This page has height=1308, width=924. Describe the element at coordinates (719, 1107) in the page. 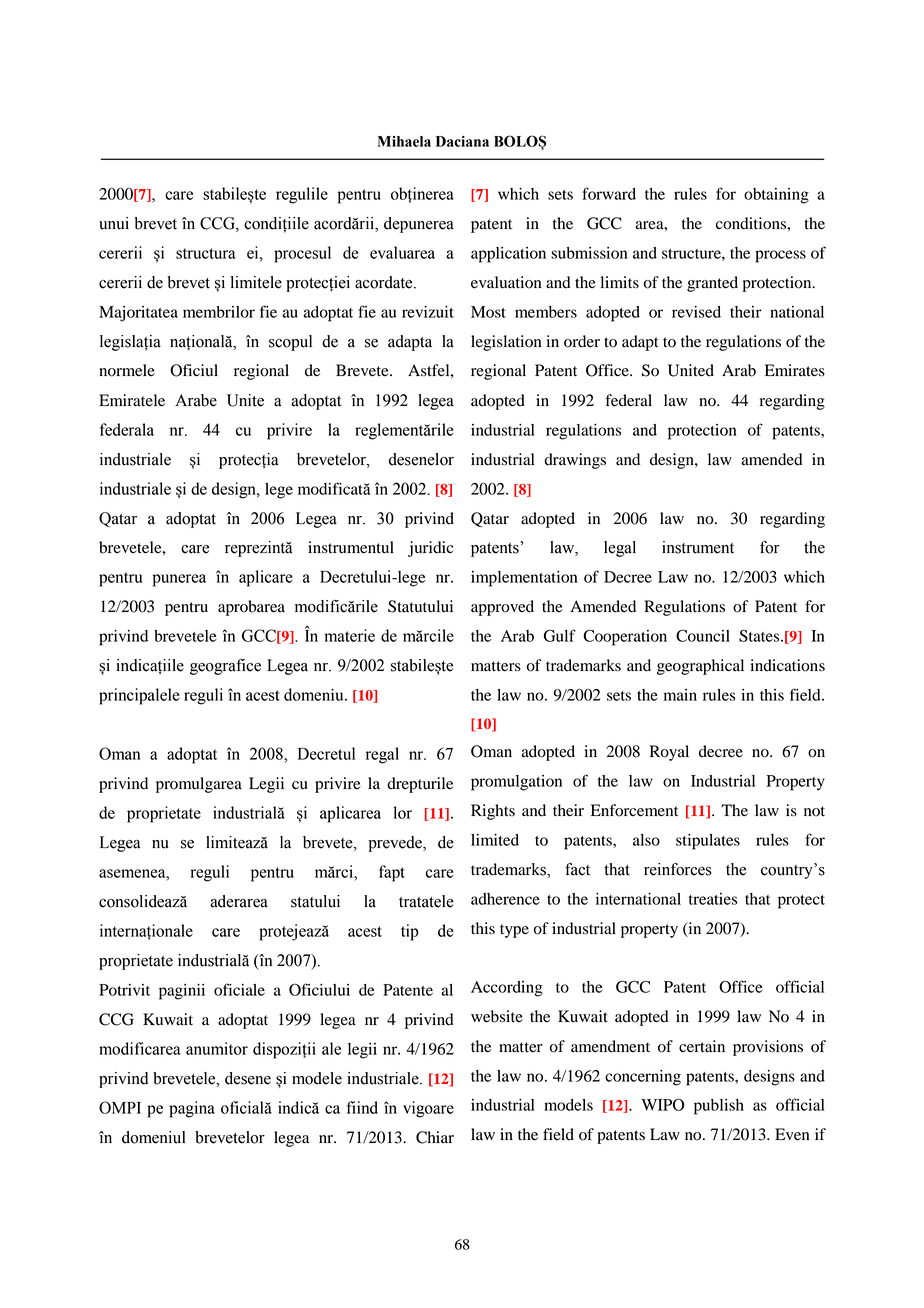

I see `publish` at that location.
